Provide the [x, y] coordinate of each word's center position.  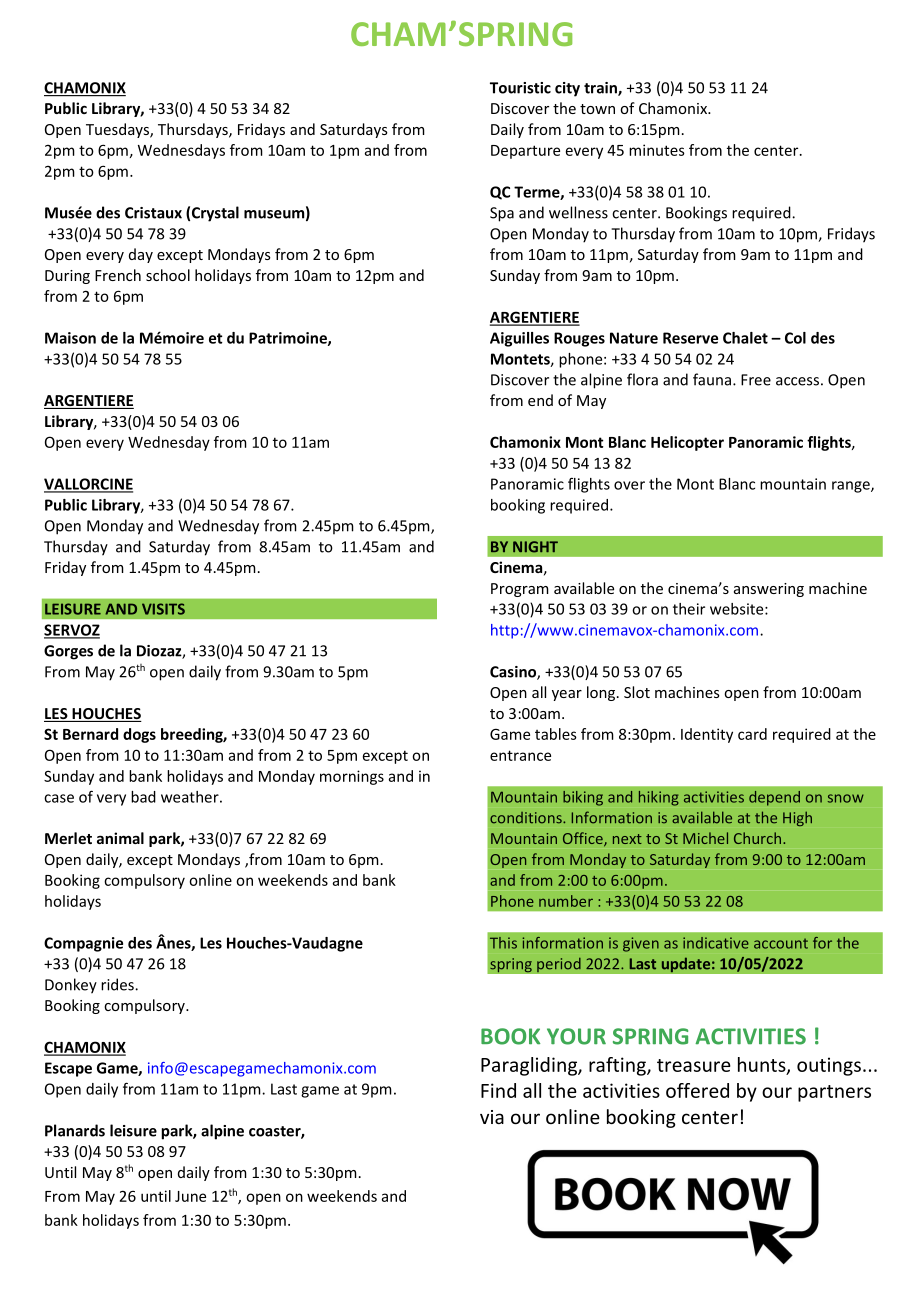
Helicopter [687, 443]
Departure [525, 152]
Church [759, 838]
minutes [657, 150]
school [168, 275]
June [190, 1196]
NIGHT [535, 547]
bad [143, 797]
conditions [527, 818]
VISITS [163, 609]
